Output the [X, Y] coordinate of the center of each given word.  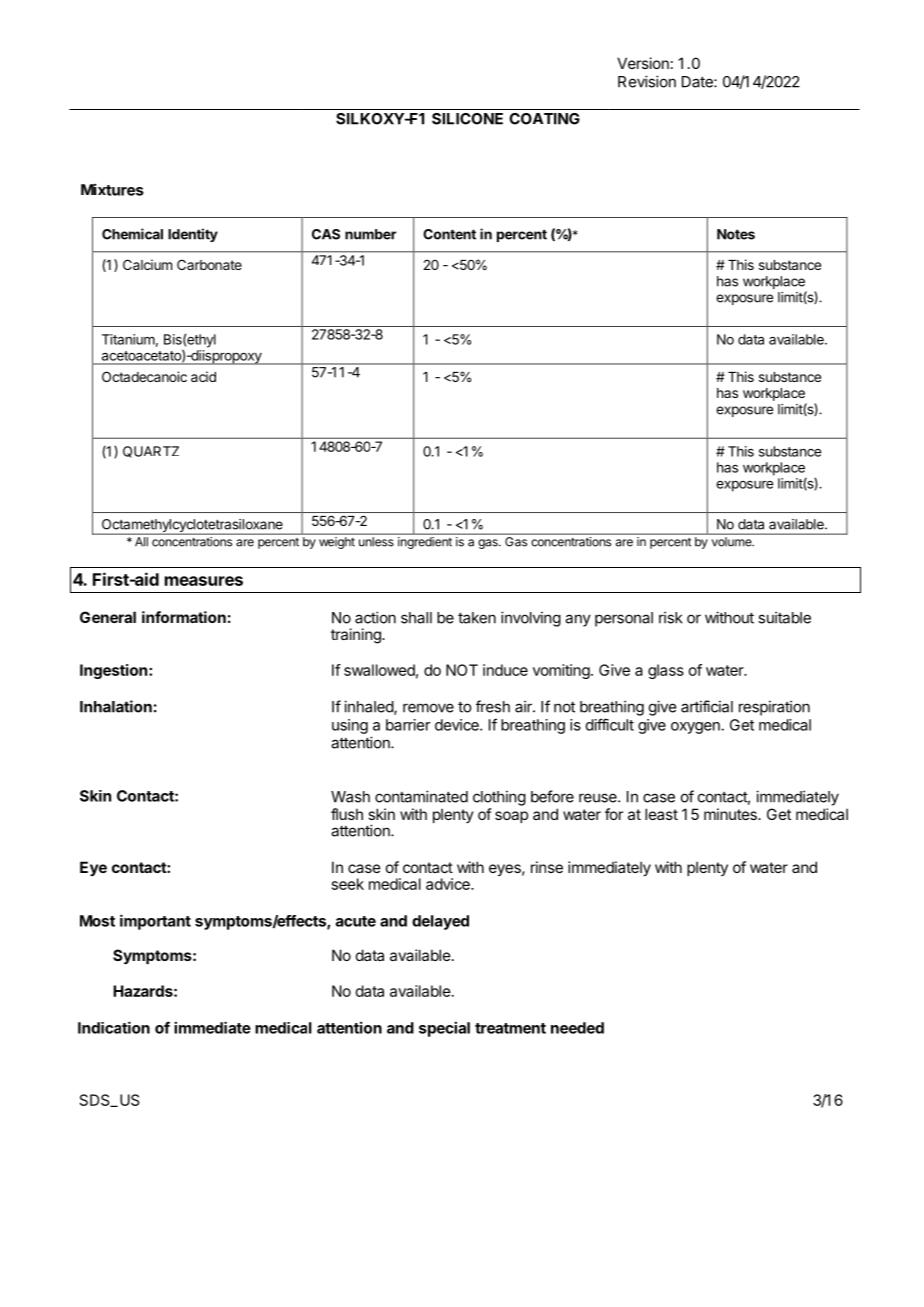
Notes [736, 234]
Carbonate [209, 264]
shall [416, 618]
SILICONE [467, 119]
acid [203, 376]
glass [666, 671]
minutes [731, 814]
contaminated [421, 796]
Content [449, 234]
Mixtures [112, 189]
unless [376, 542]
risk [671, 617]
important [155, 922]
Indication [114, 1027]
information [184, 617]
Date [698, 82]
